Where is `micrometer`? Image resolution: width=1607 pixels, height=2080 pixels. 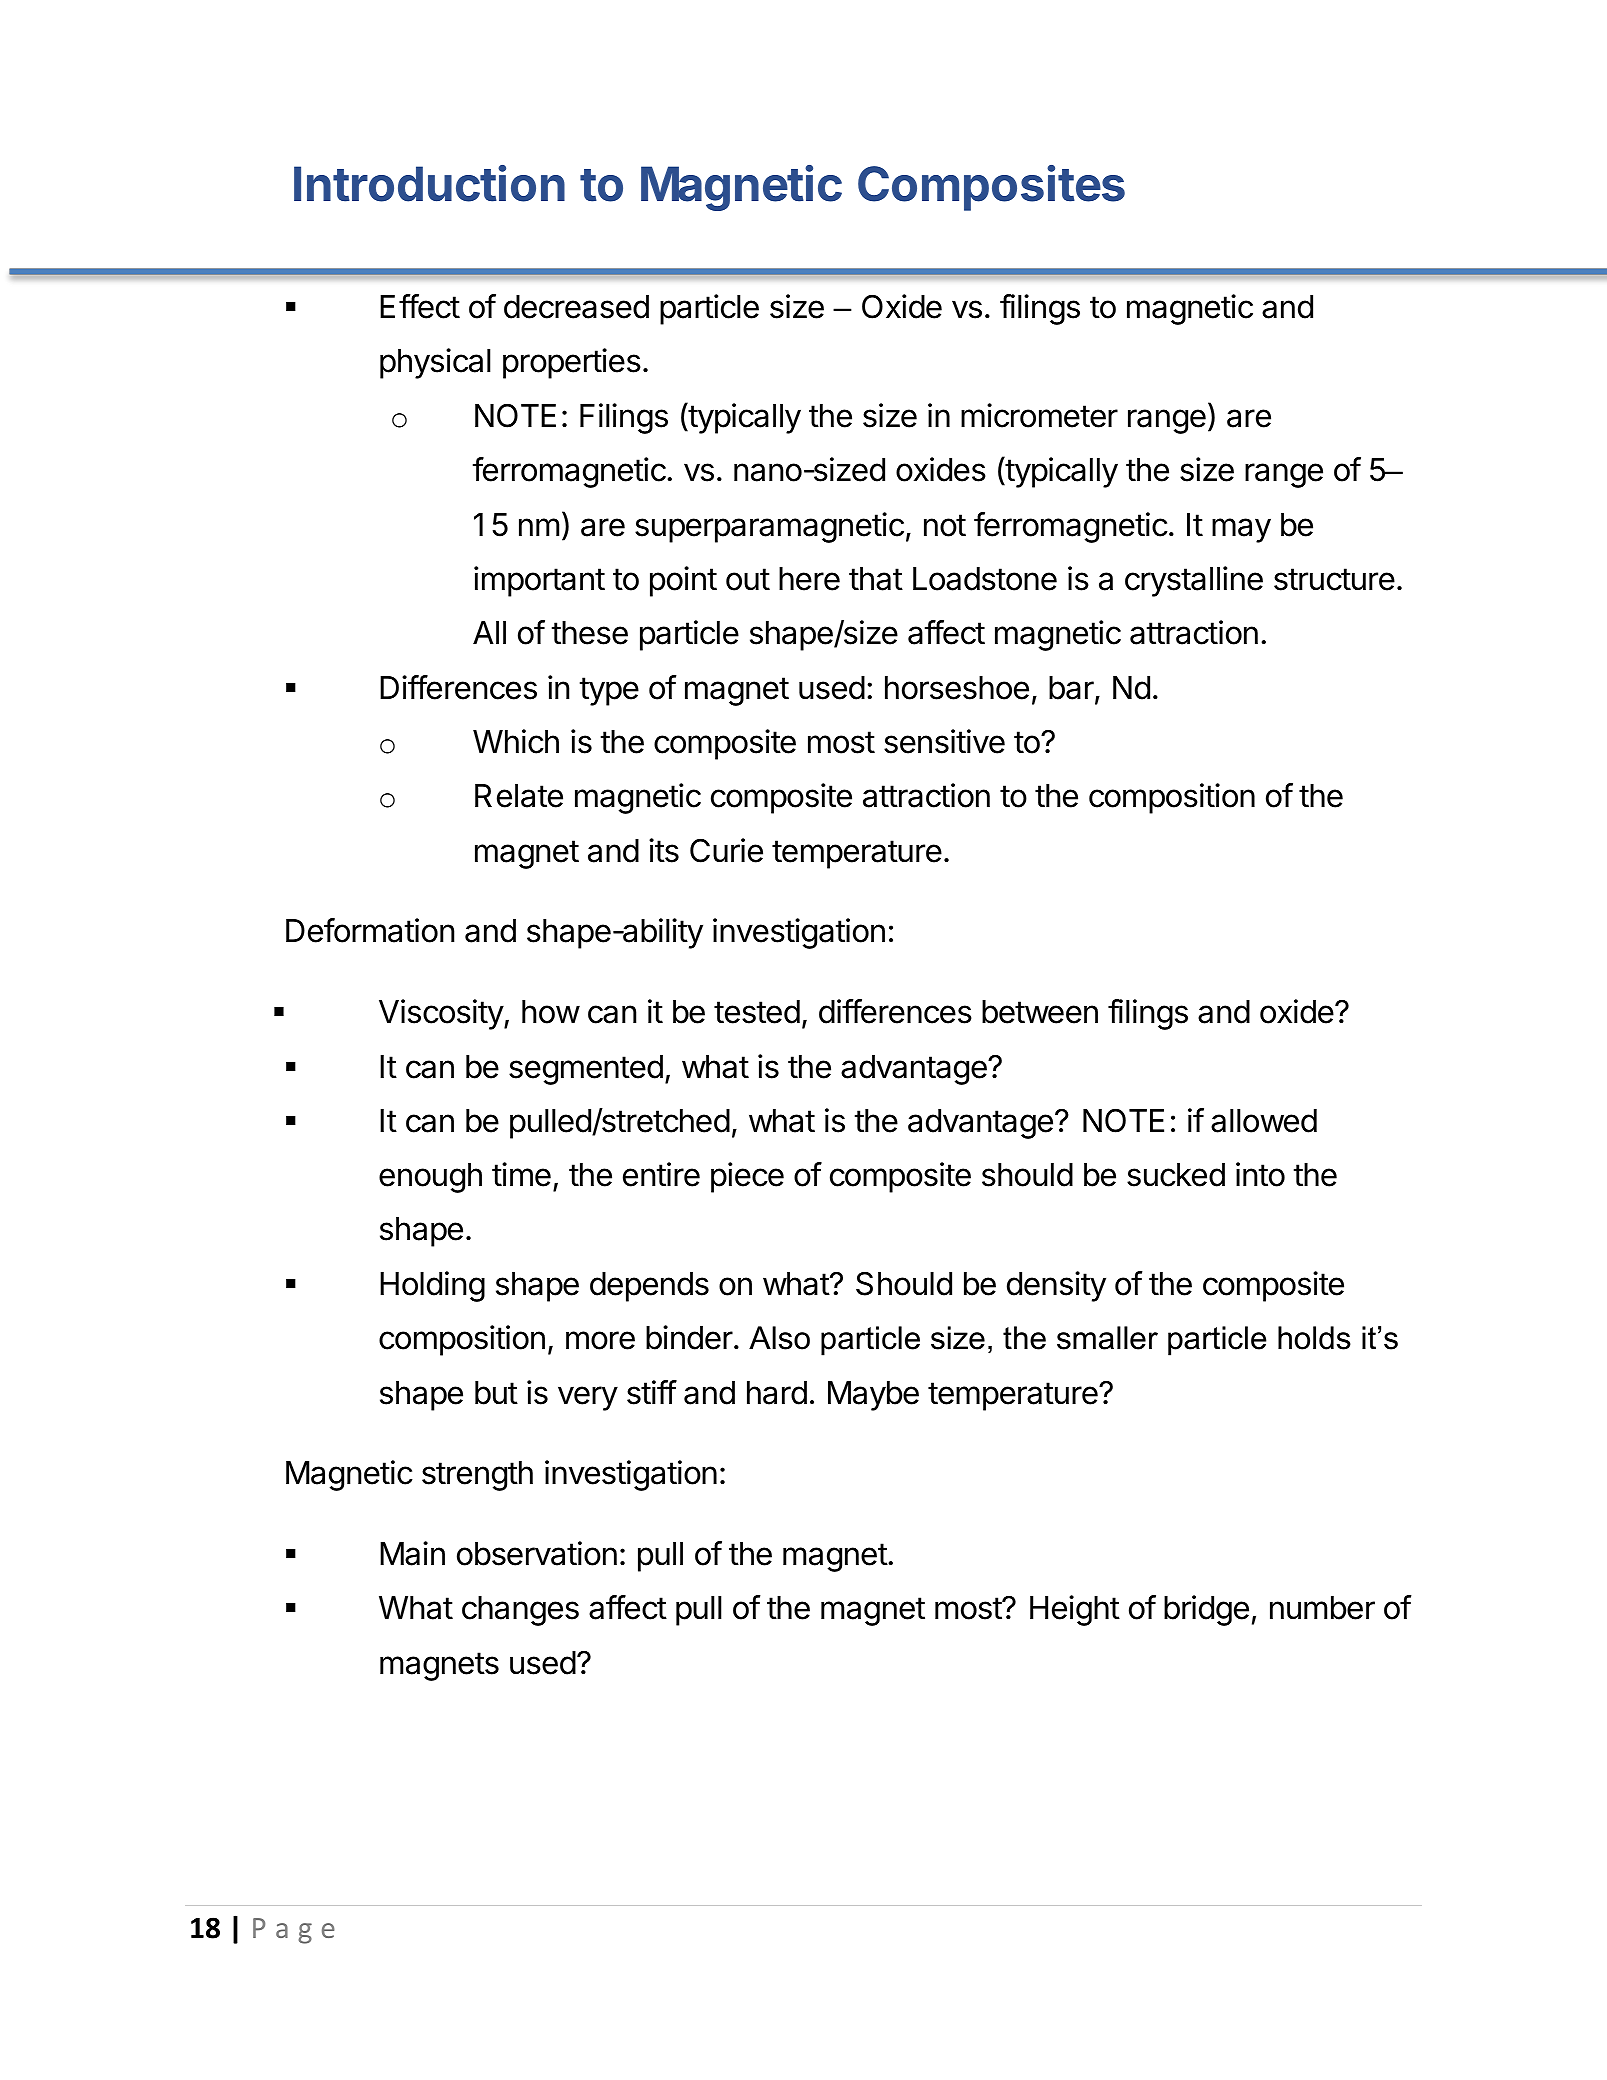 micrometer is located at coordinates (1039, 415).
